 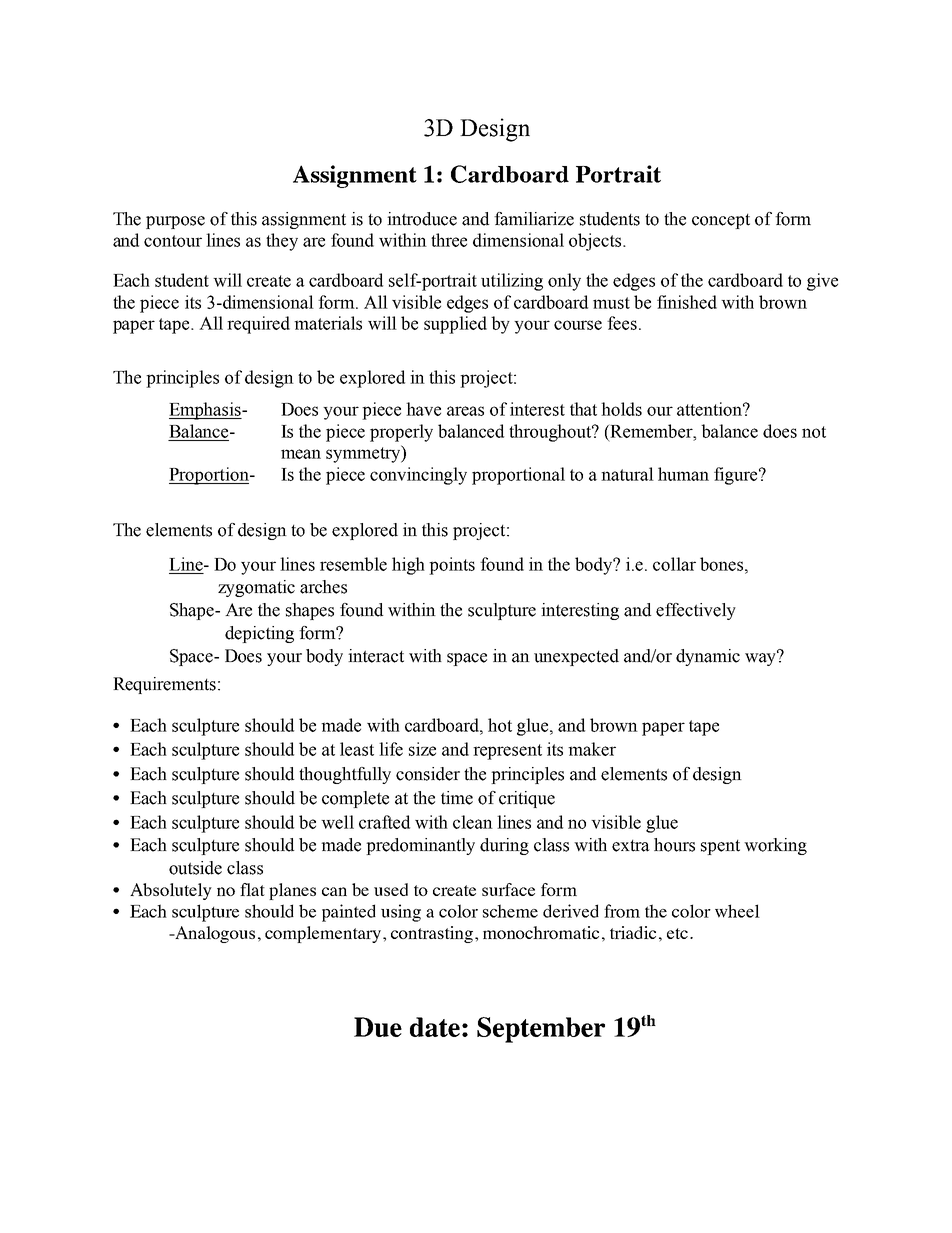 I want to click on Analogous, so click(x=214, y=934).
